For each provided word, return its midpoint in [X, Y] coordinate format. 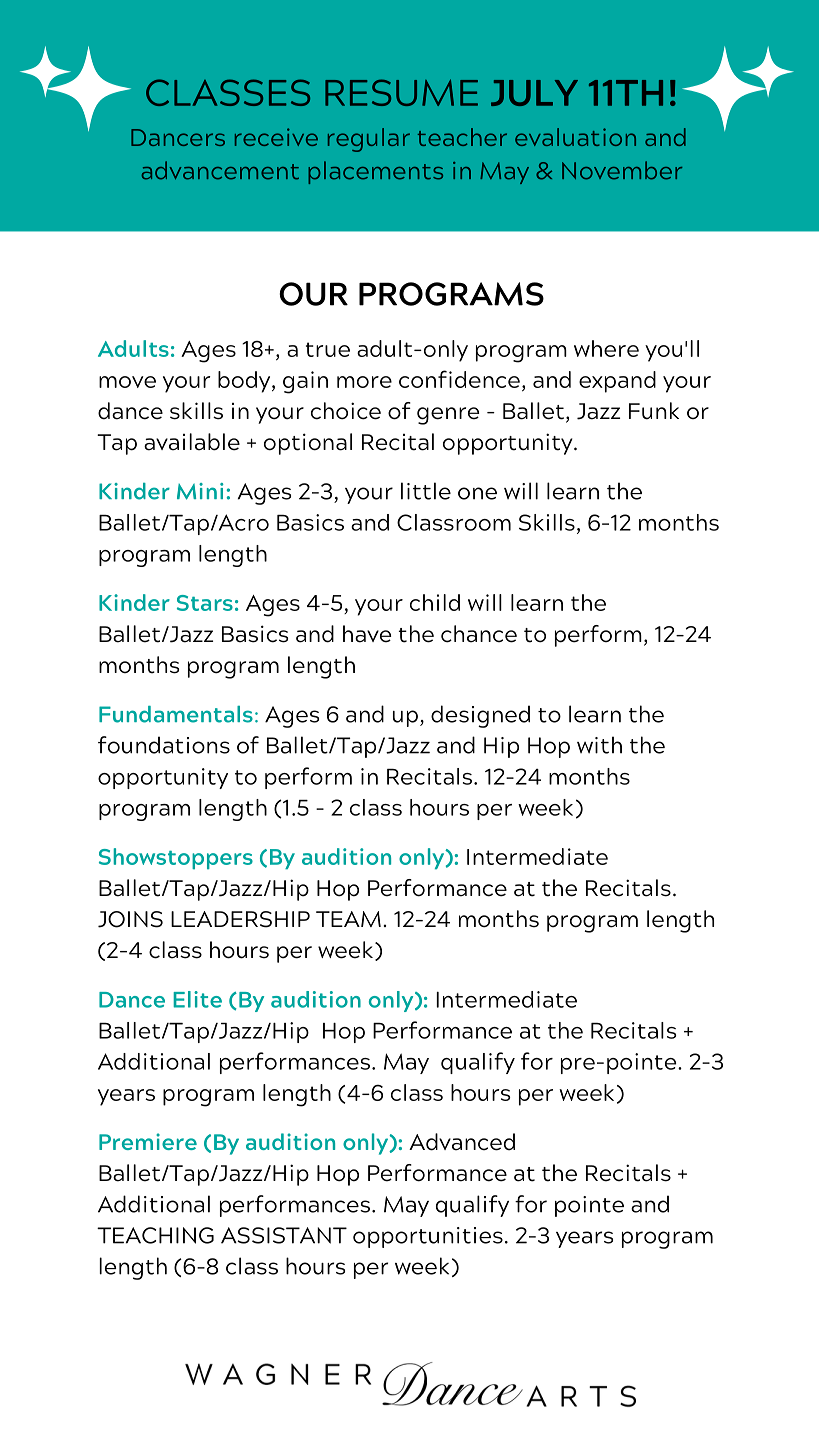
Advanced [462, 1142]
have [367, 634]
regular [369, 140]
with [599, 745]
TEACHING [155, 1235]
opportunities [428, 1237]
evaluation [575, 137]
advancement [220, 170]
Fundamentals [176, 714]
